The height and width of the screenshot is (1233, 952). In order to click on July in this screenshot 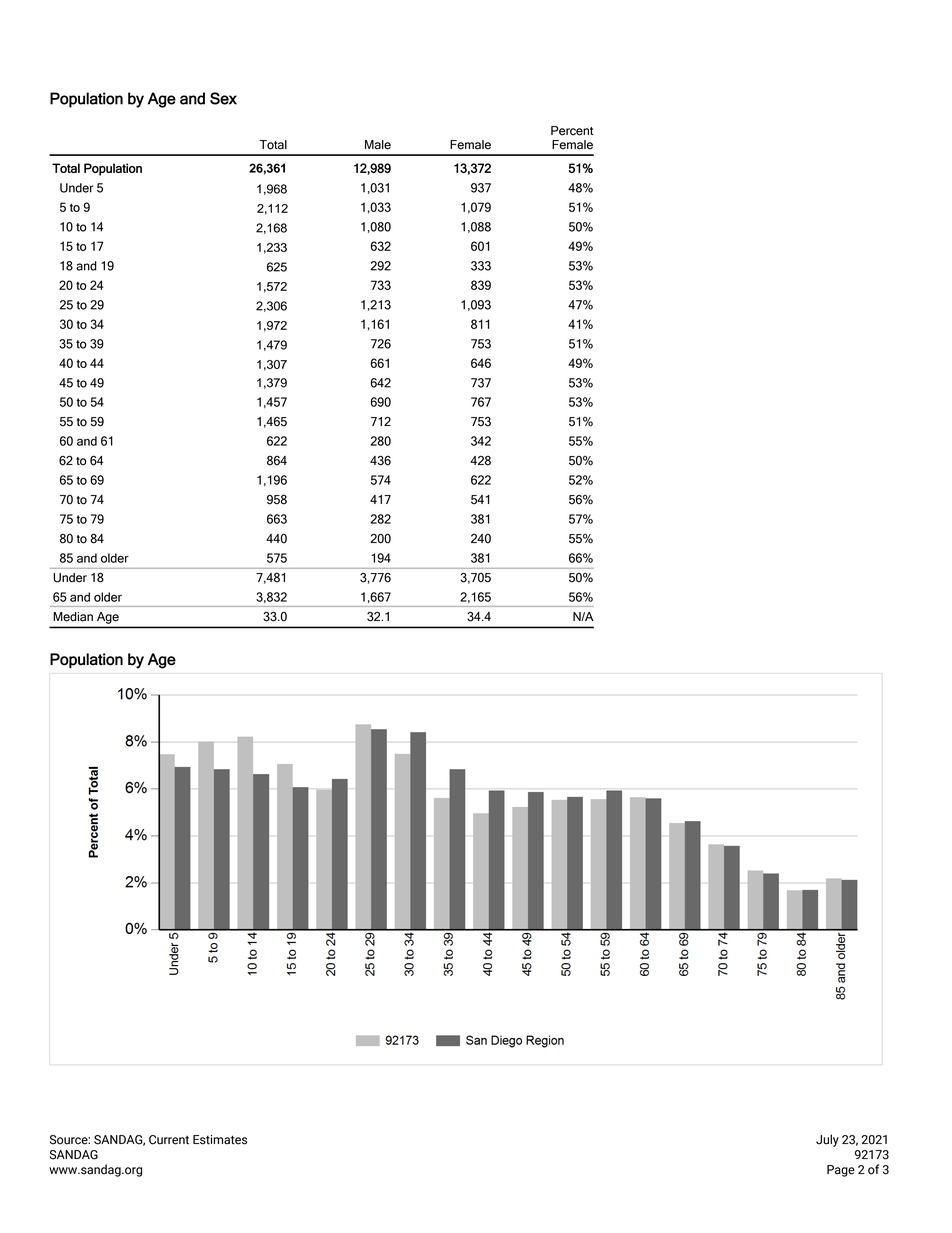, I will do `click(827, 1140)`.
